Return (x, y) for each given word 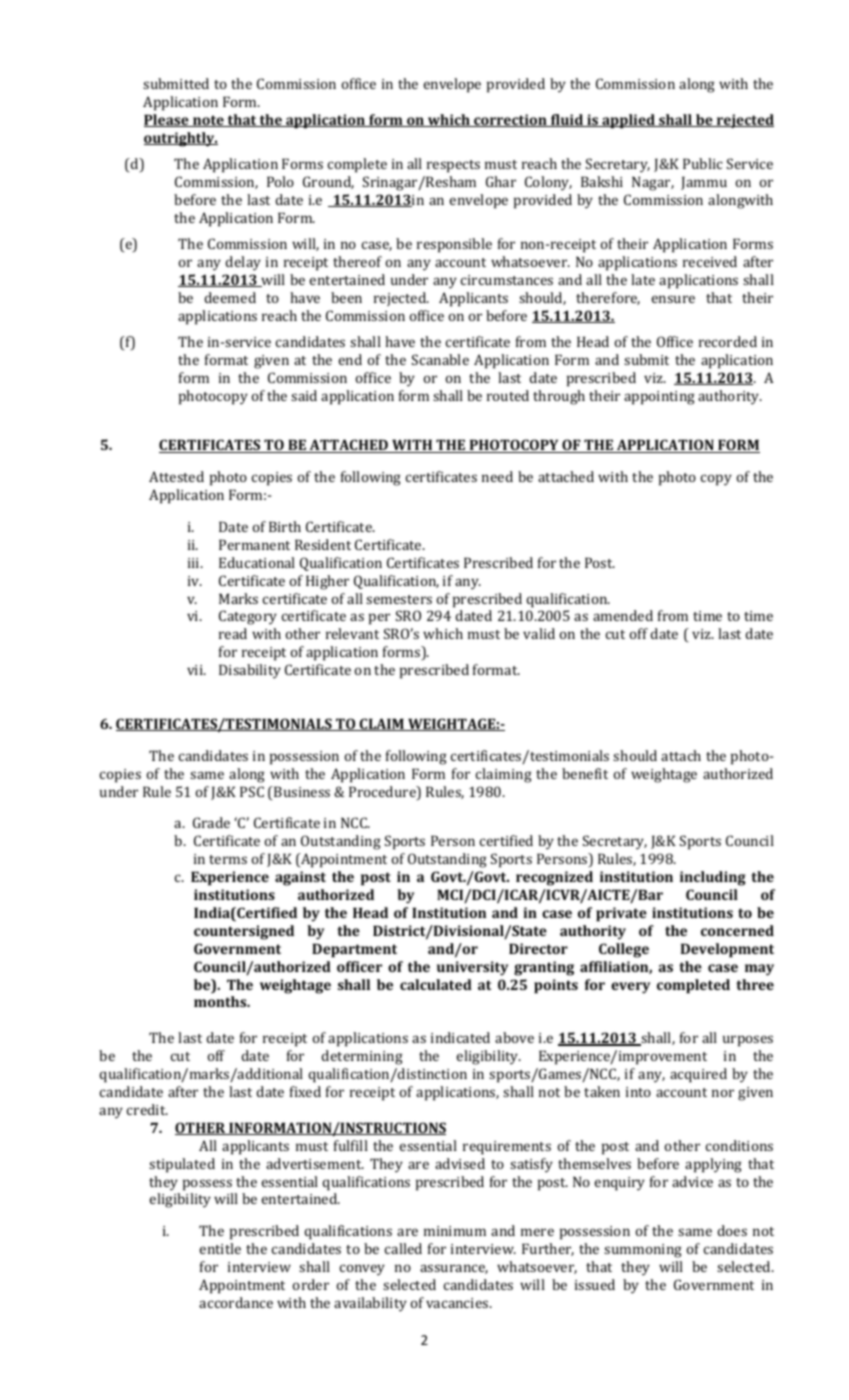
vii (196, 670)
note (208, 121)
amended (623, 615)
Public (703, 163)
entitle (220, 1248)
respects (453, 166)
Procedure (383, 793)
